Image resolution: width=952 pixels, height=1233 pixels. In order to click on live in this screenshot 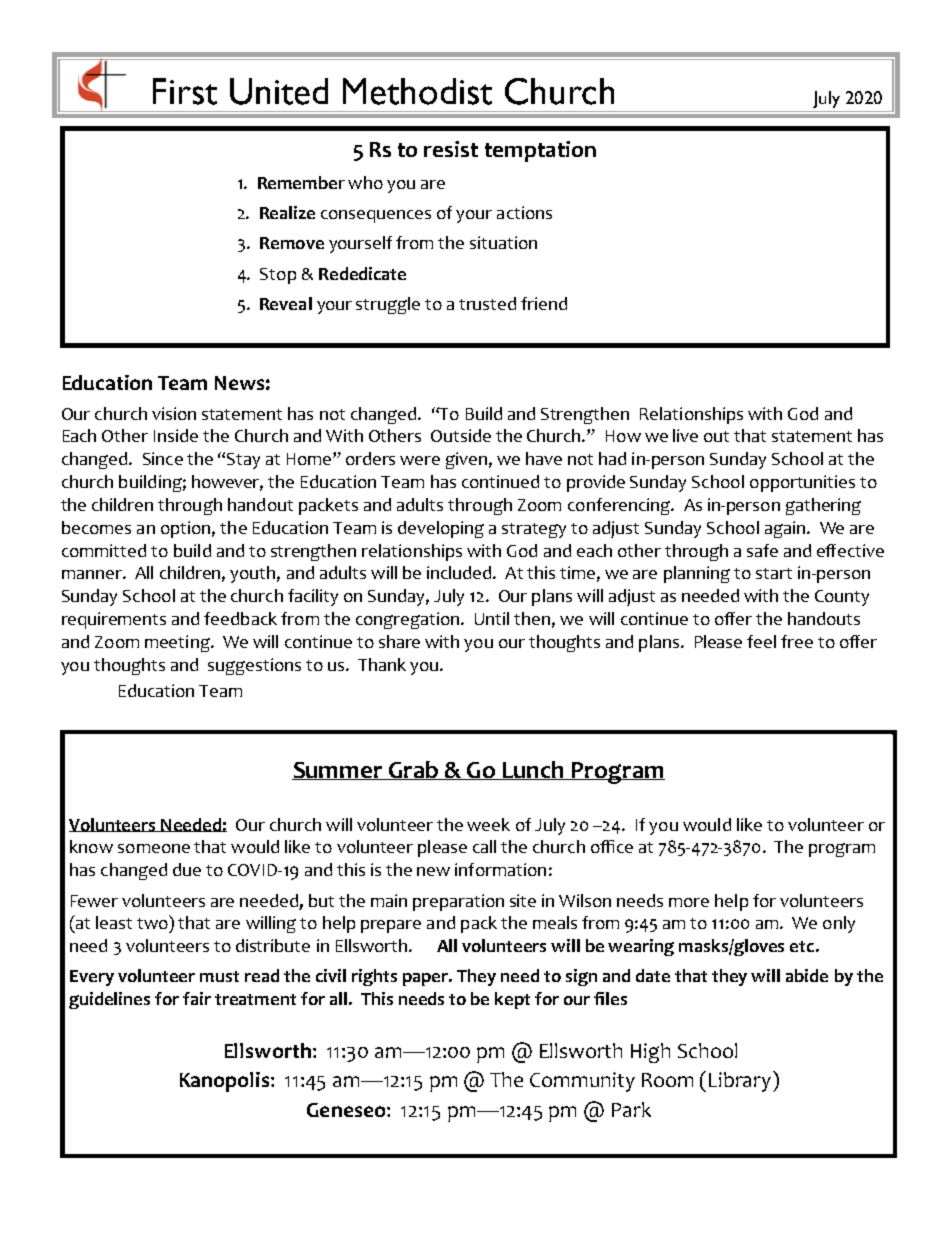, I will do `click(685, 435)`.
